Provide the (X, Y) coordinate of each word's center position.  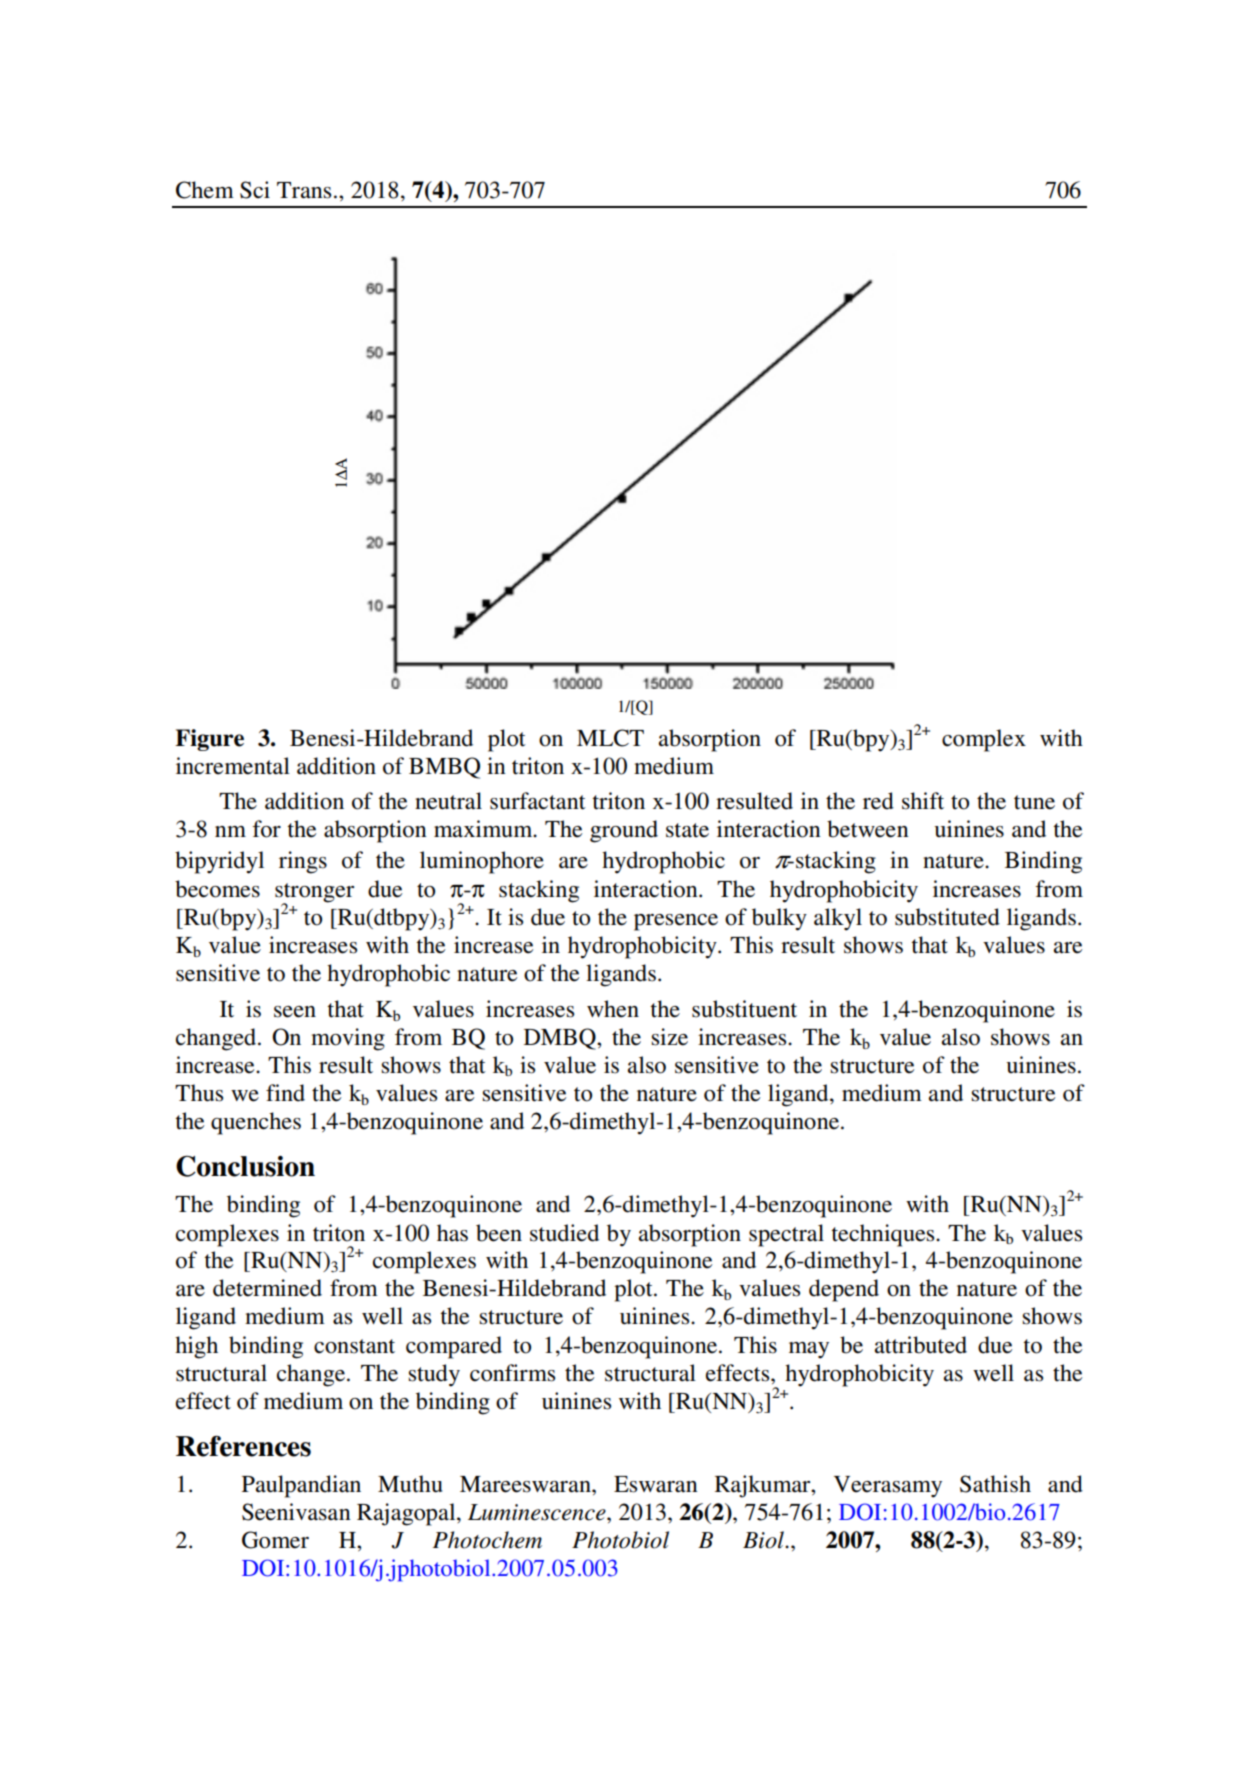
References (243, 1446)
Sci (255, 190)
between (868, 829)
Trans (304, 190)
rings (303, 862)
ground (624, 831)
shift (923, 801)
